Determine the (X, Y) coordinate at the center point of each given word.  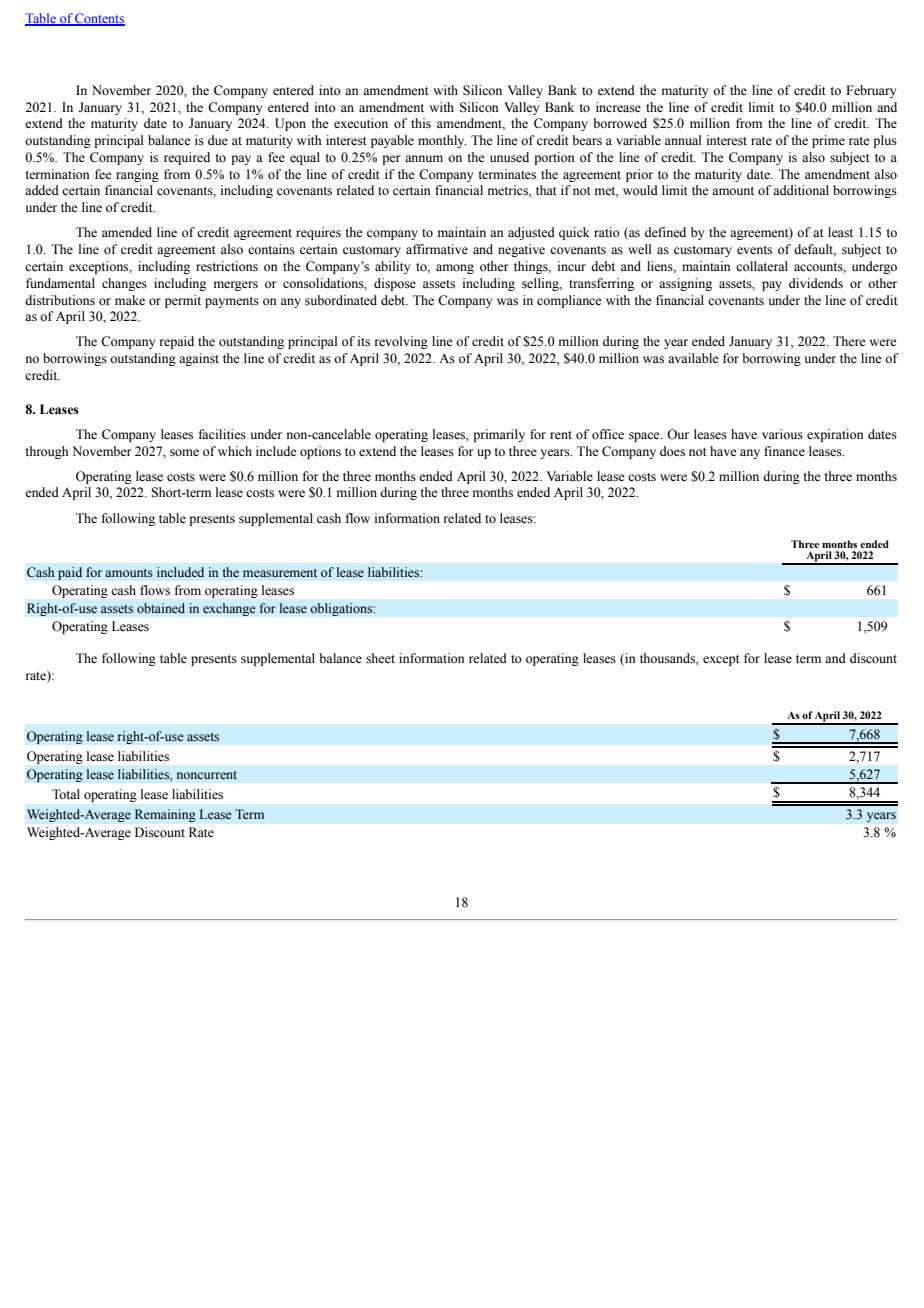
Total (66, 794)
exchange (229, 609)
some (184, 453)
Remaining (165, 815)
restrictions (227, 266)
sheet (380, 658)
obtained (161, 608)
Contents (99, 19)
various (782, 434)
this (421, 123)
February (871, 91)
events (754, 250)
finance (784, 451)
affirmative (437, 249)
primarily (499, 435)
